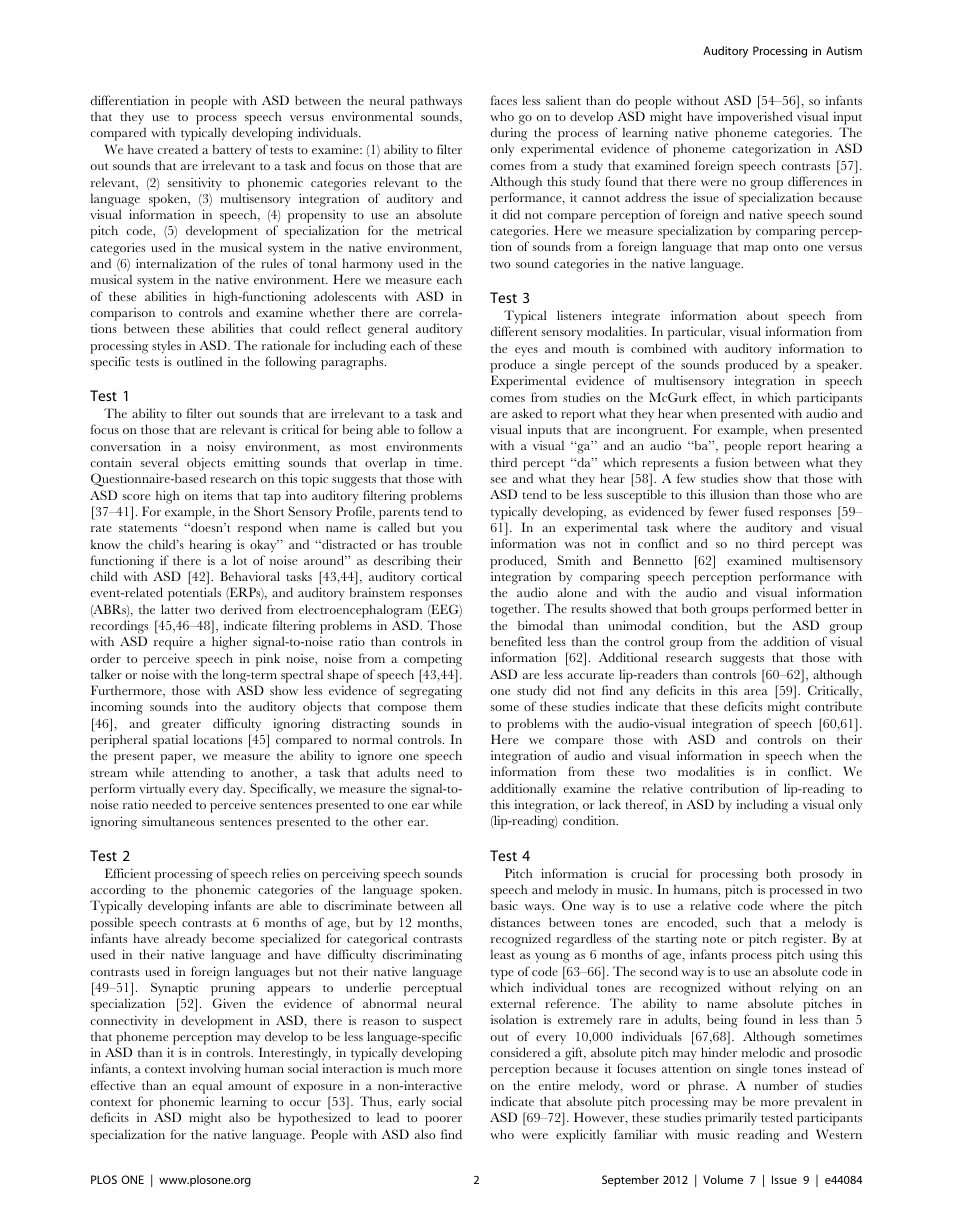  Describe the element at coordinates (199, 361) in the screenshot. I see `outlined` at that location.
